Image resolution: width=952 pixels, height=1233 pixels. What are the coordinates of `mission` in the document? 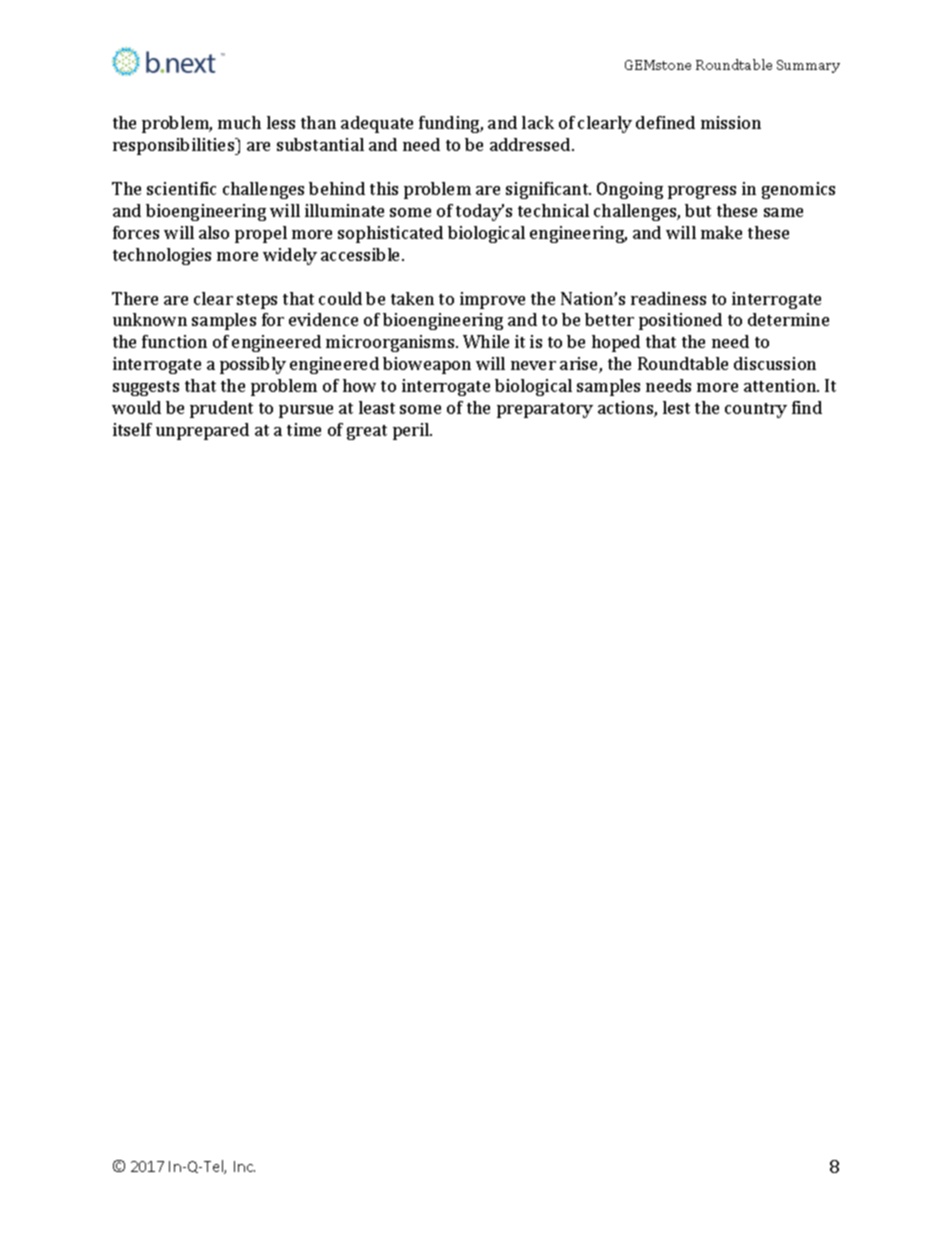 It's located at (731, 122).
